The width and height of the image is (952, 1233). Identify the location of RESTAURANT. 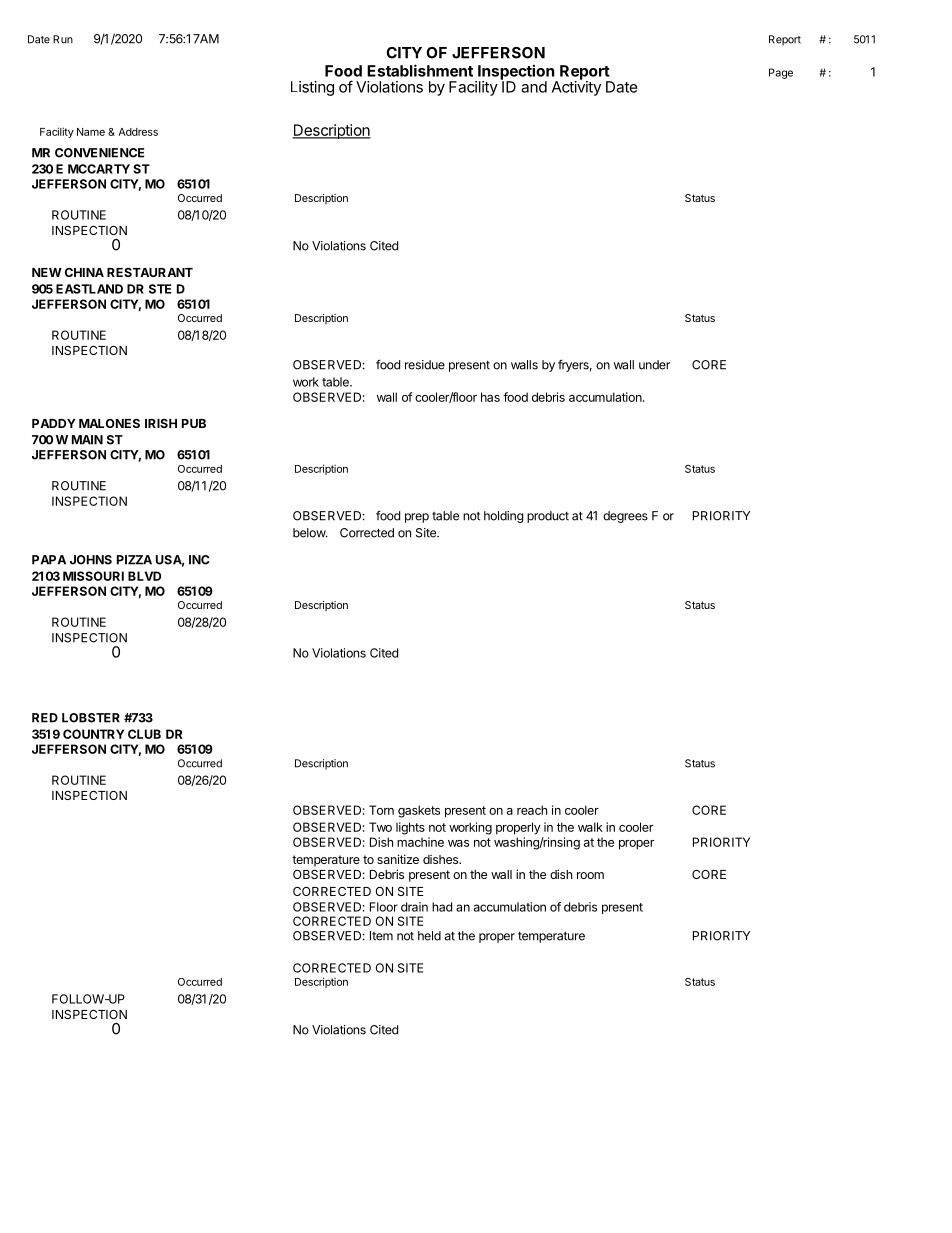
(150, 272).
